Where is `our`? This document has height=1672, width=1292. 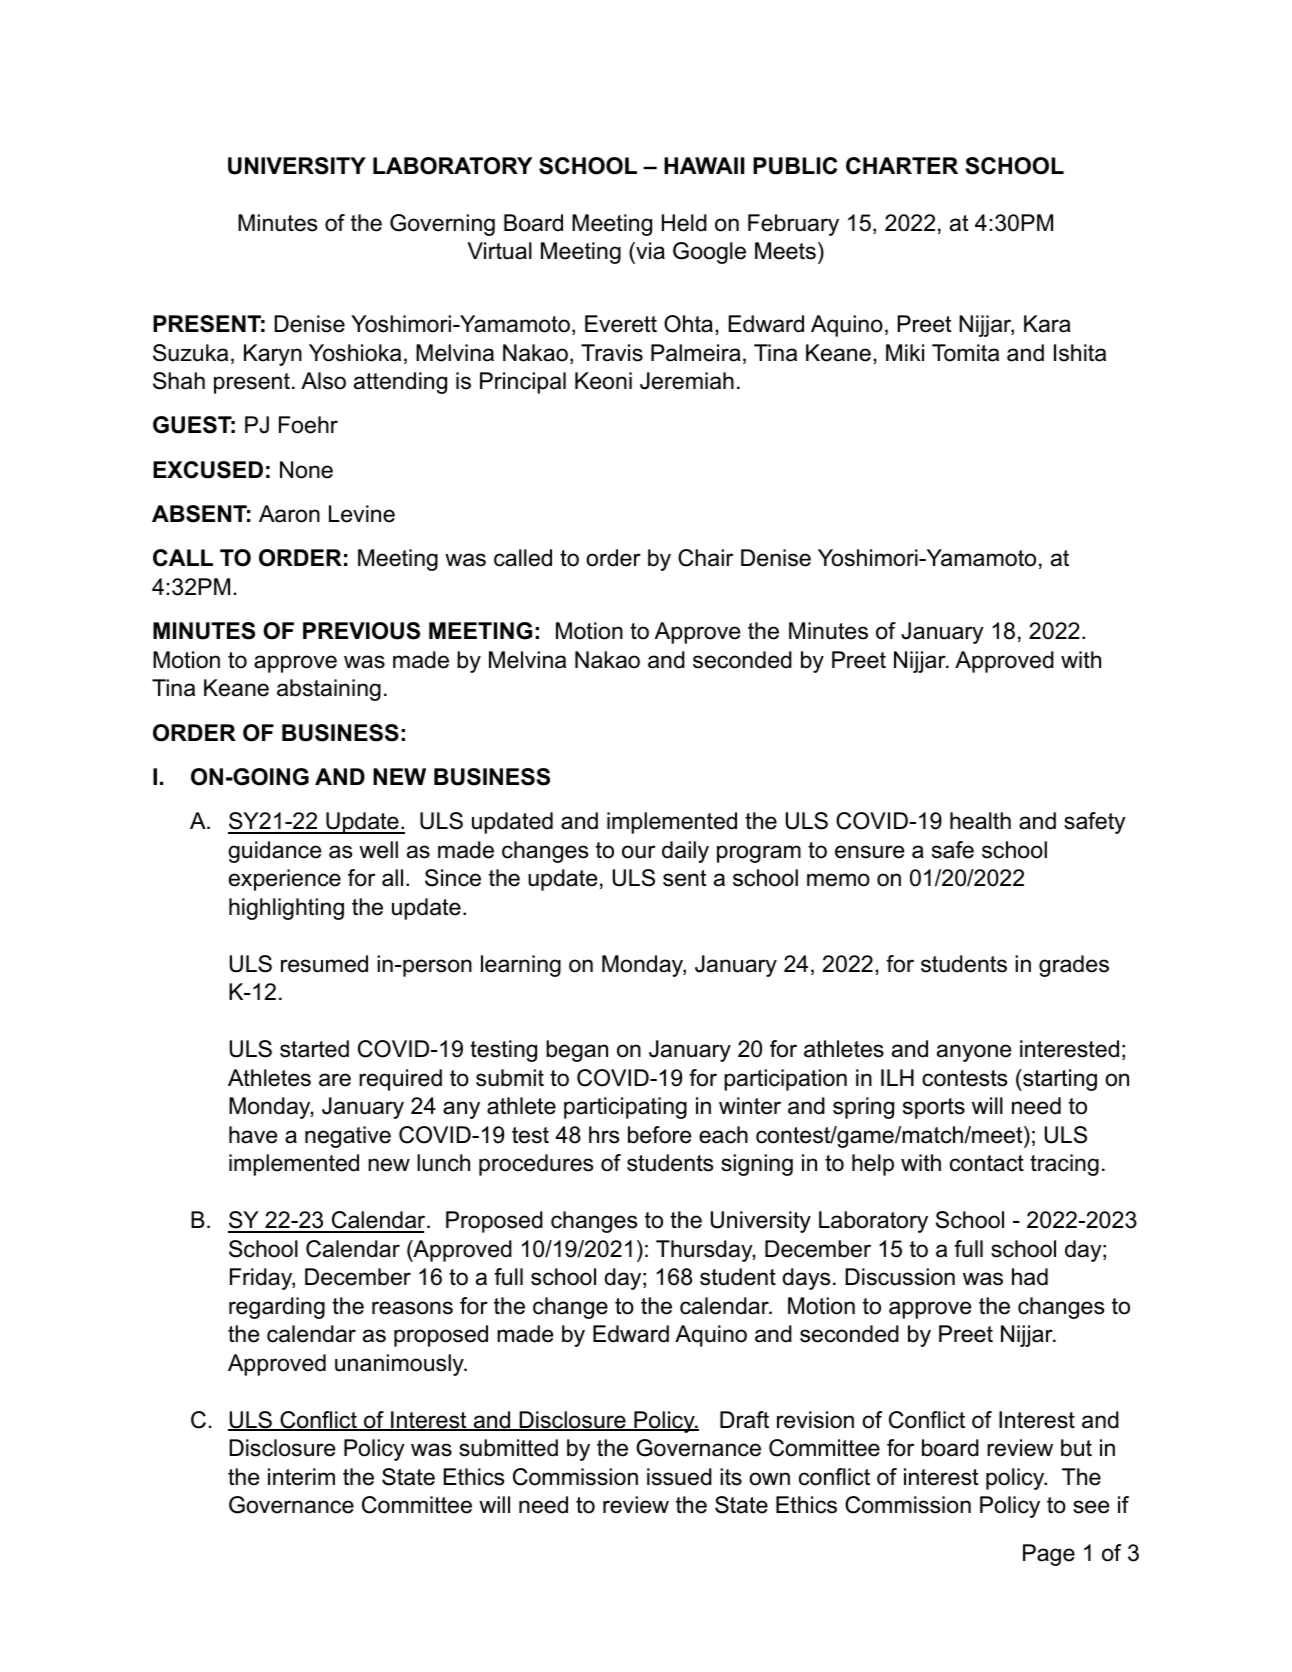 our is located at coordinates (638, 852).
